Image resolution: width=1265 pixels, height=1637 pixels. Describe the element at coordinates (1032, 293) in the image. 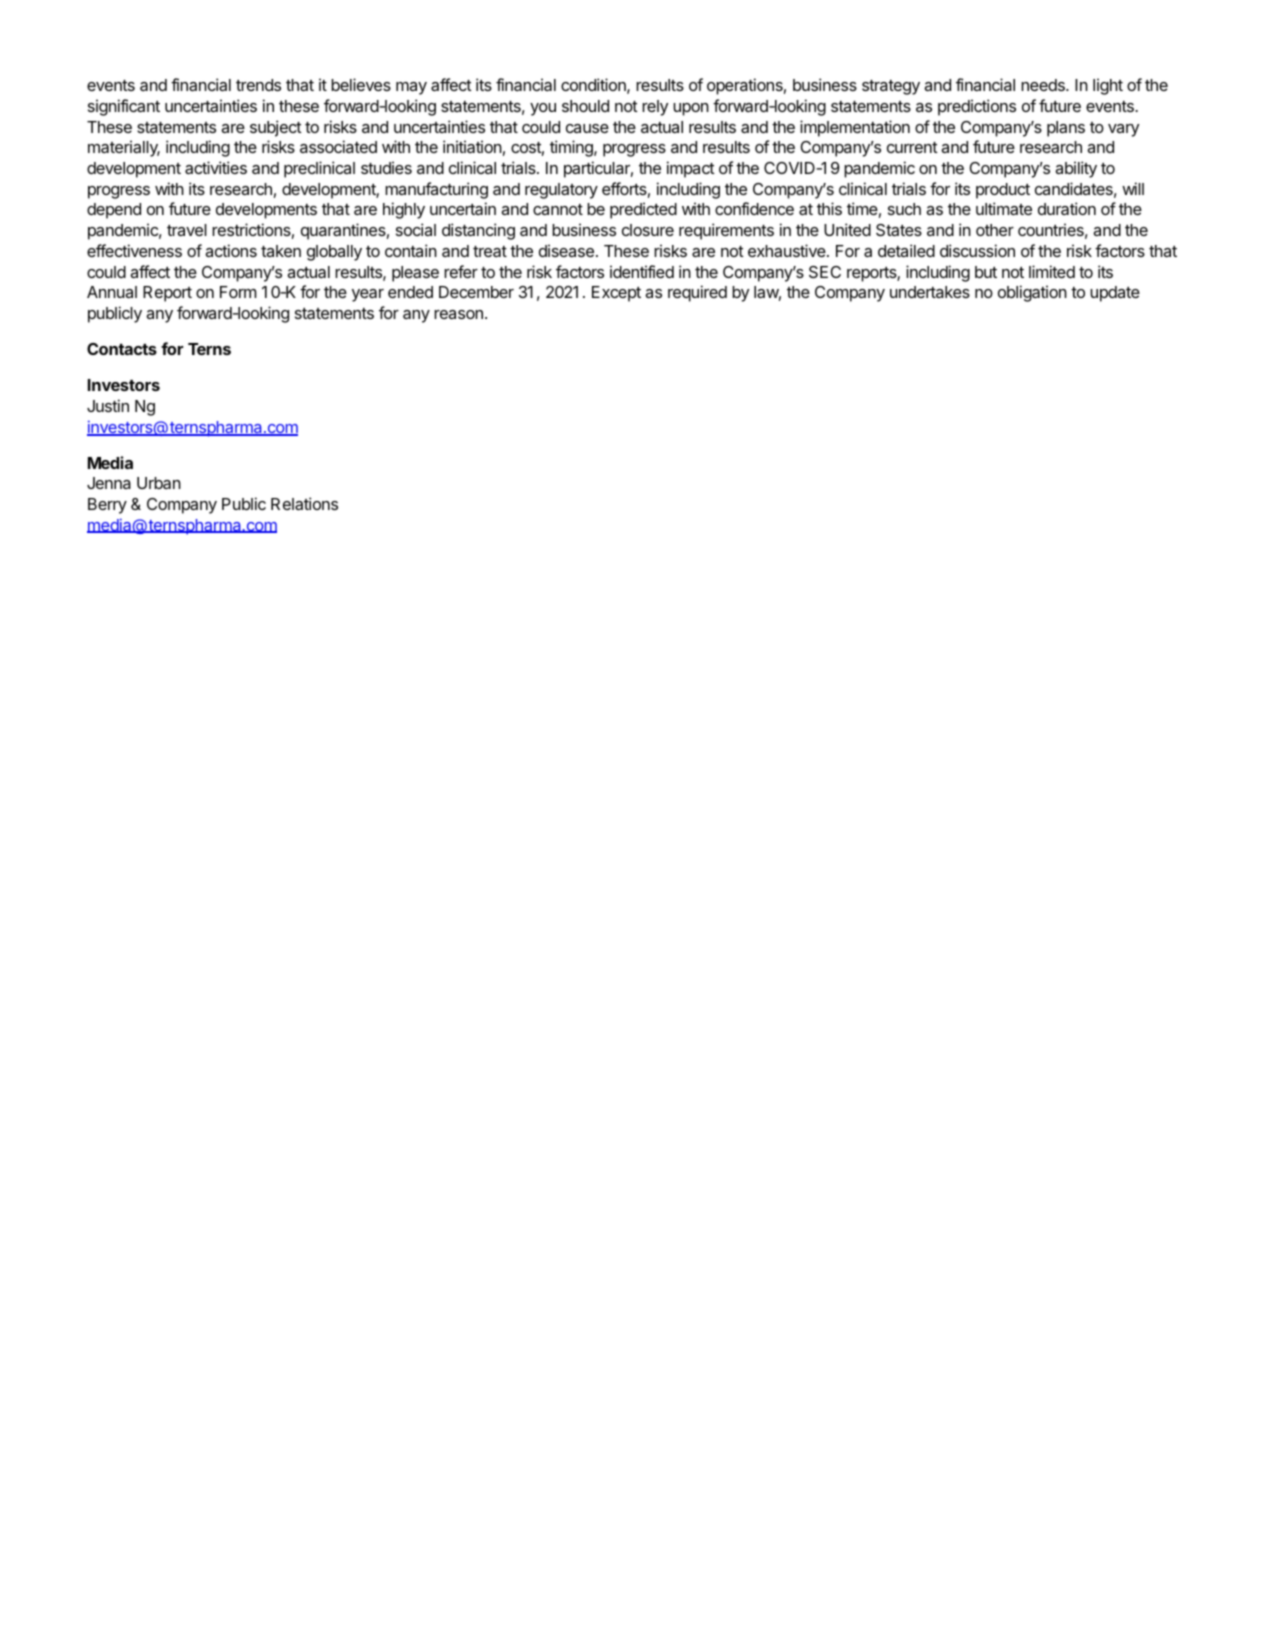

I see `obligation` at that location.
